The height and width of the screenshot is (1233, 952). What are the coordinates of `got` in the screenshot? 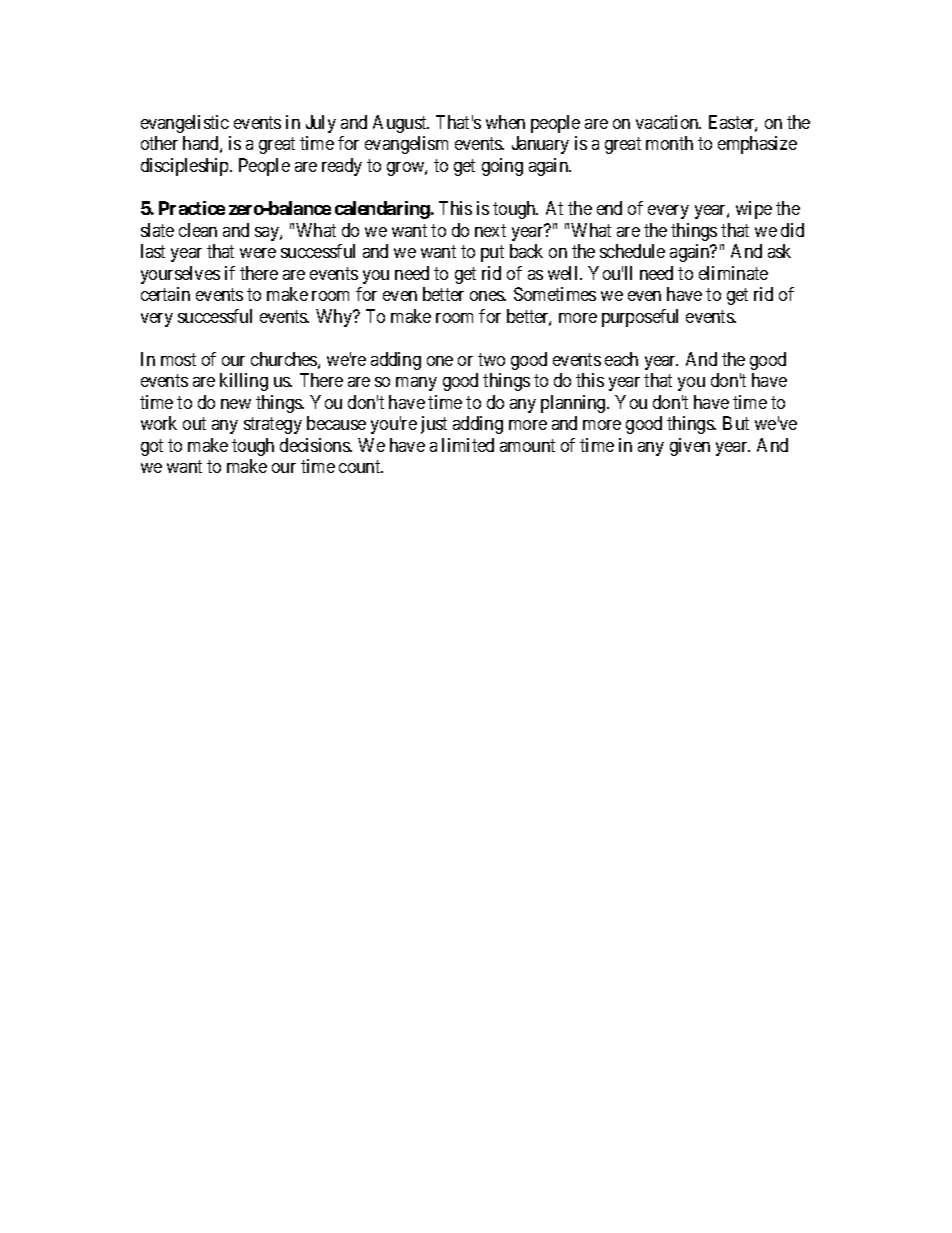 It's located at (152, 447).
